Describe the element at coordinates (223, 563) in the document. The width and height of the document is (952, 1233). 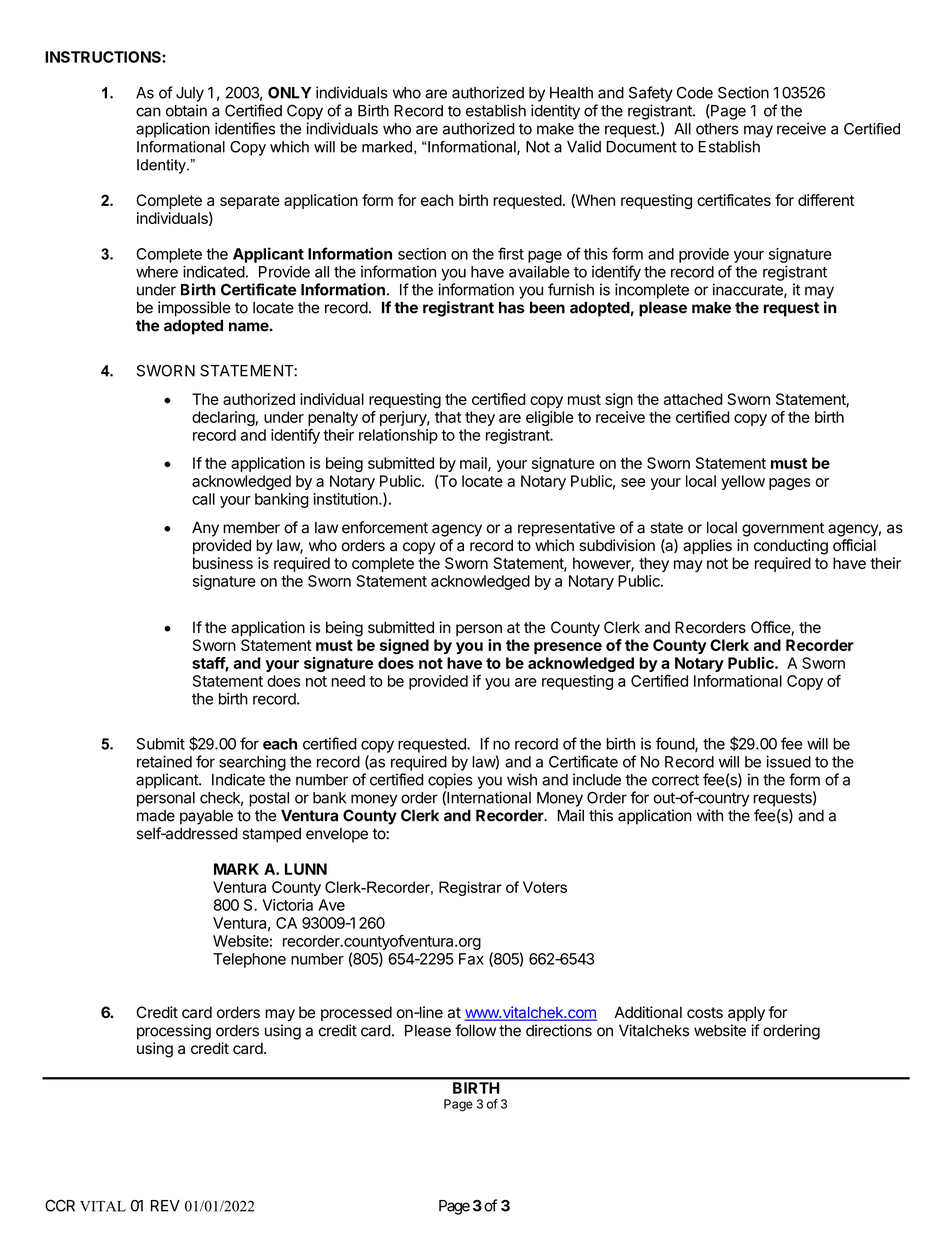
I see `business` at that location.
